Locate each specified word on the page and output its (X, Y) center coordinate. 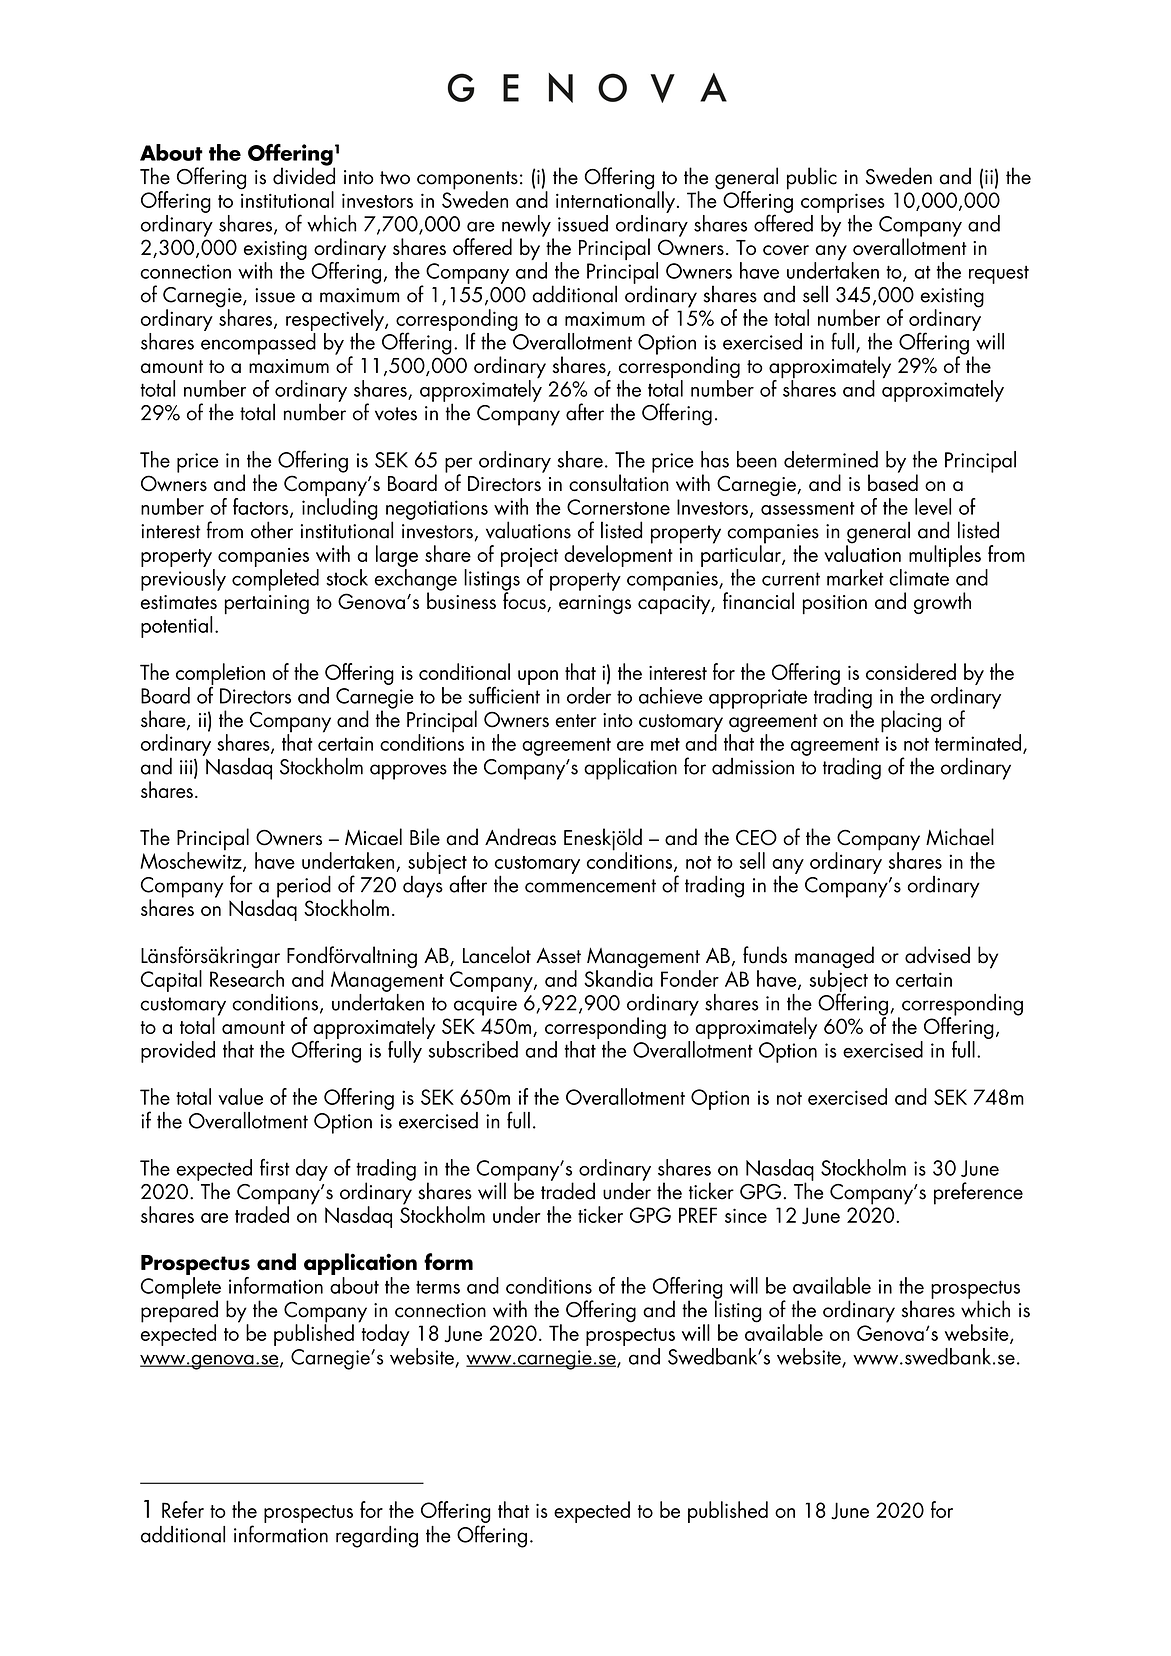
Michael (960, 837)
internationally (615, 201)
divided (304, 175)
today (384, 1334)
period (304, 886)
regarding (377, 1537)
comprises (843, 203)
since (746, 1215)
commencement (590, 886)
